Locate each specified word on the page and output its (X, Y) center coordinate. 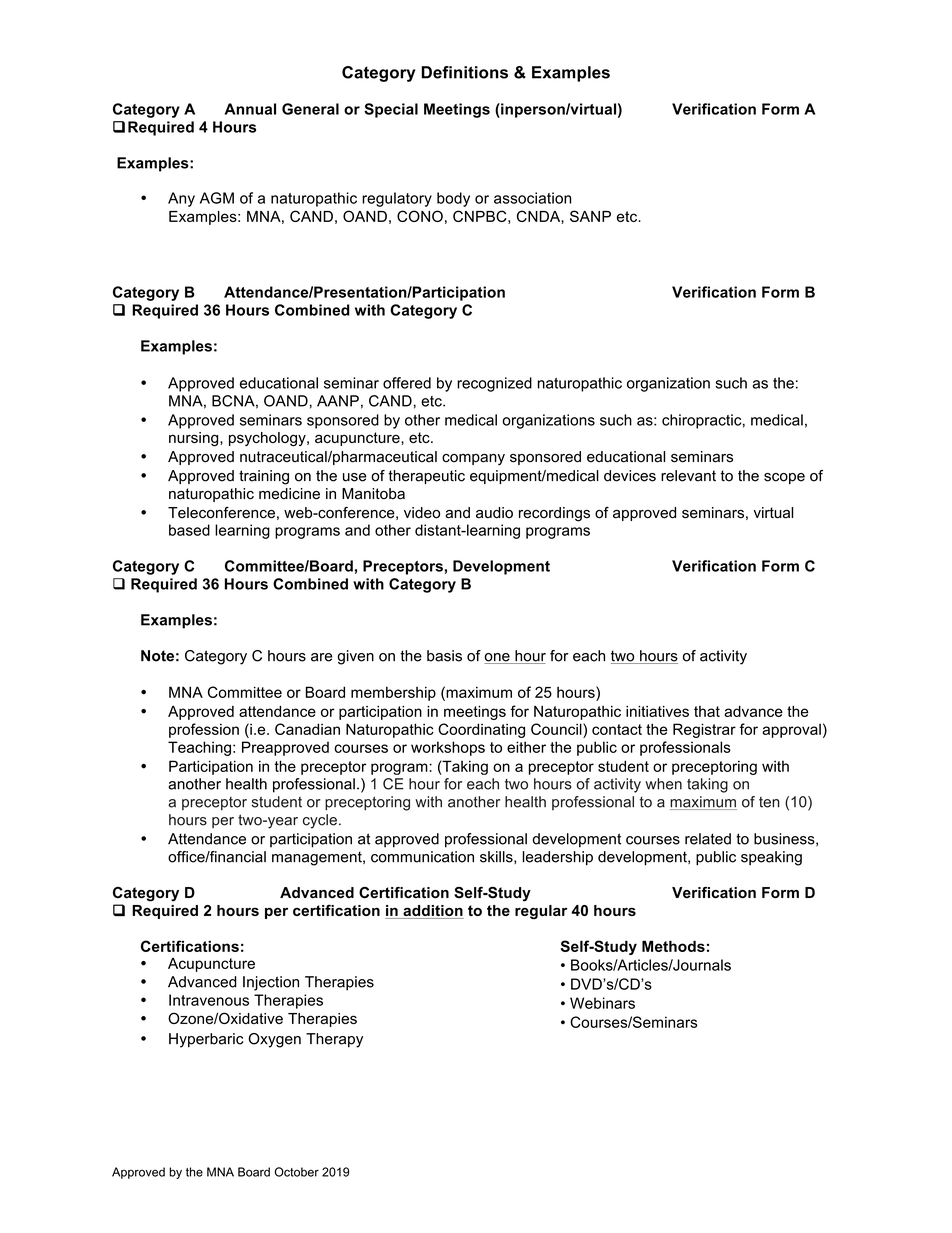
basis (444, 656)
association (532, 198)
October (297, 1172)
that (707, 711)
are (322, 657)
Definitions (464, 72)
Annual (250, 109)
